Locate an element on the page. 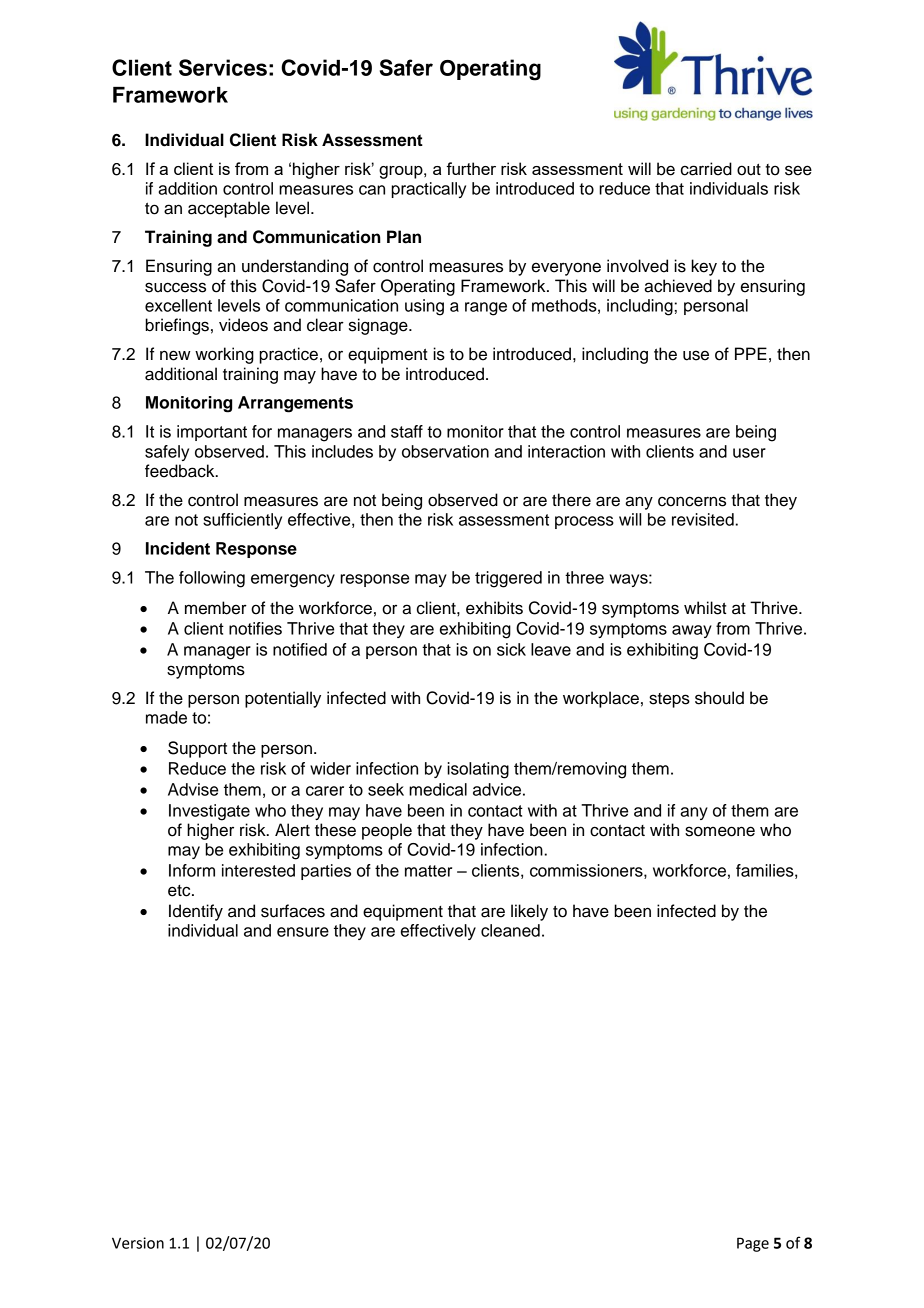 This image has height=1308, width=924. Page is located at coordinates (753, 1244).
